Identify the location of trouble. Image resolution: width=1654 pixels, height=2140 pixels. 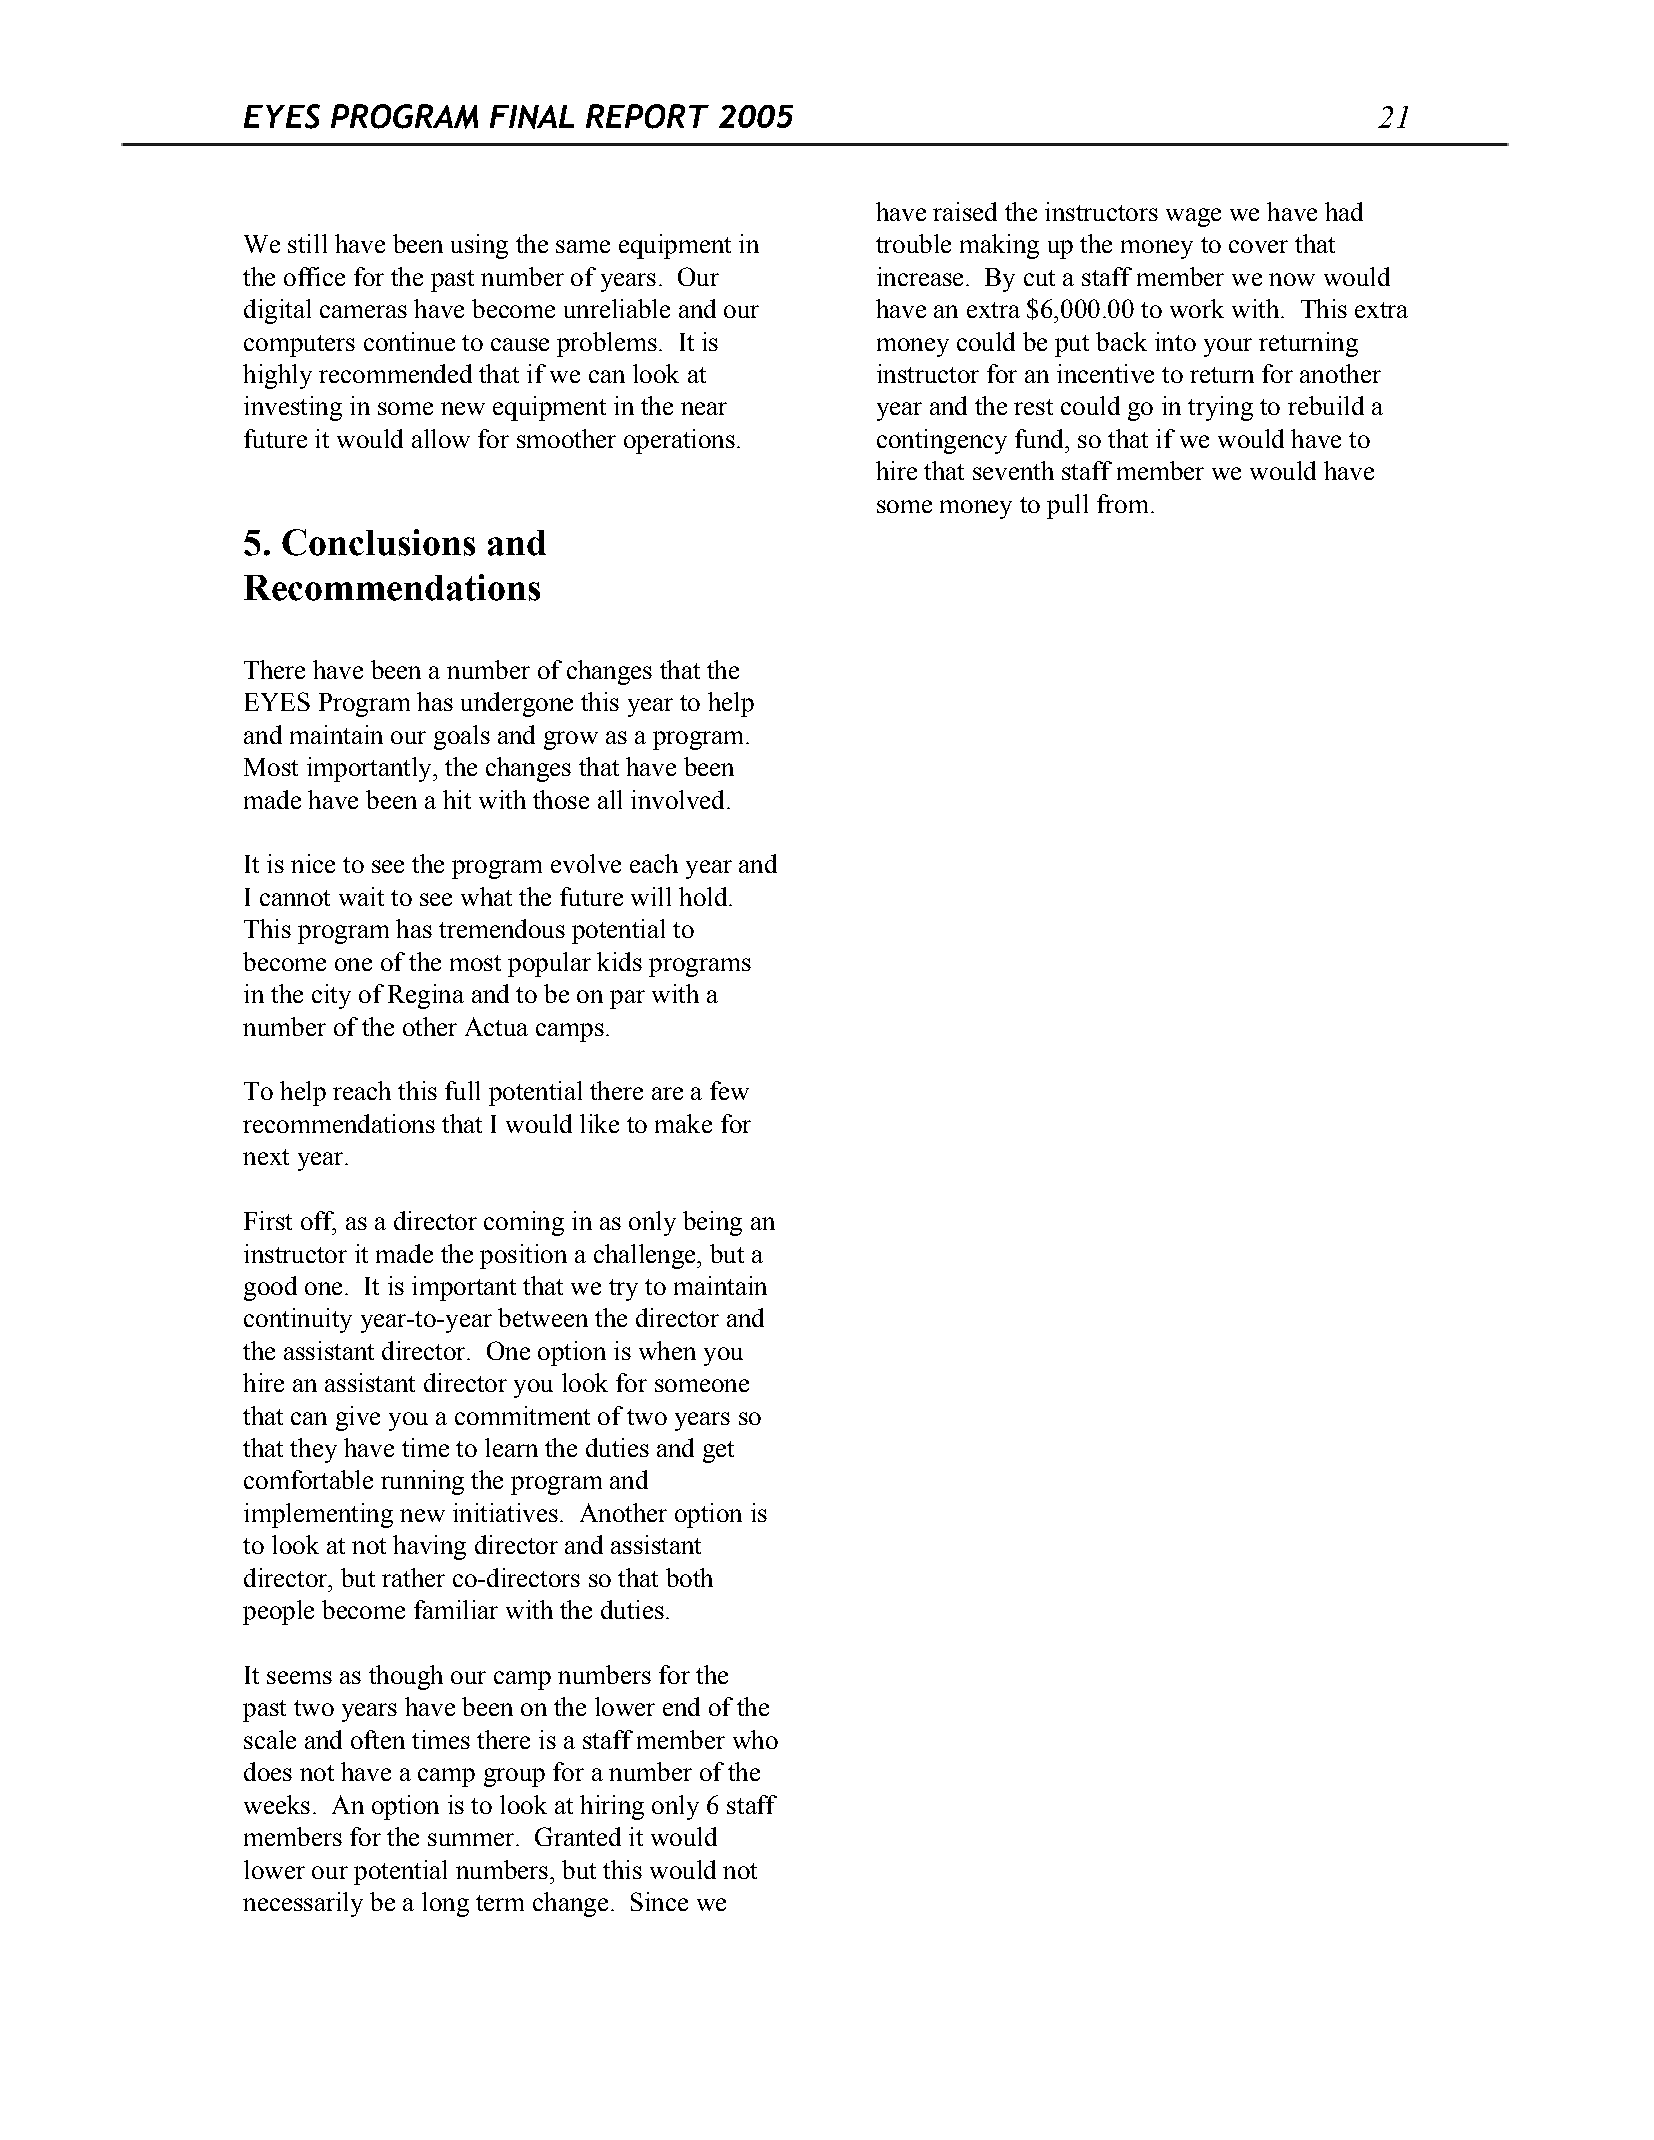
(913, 243).
